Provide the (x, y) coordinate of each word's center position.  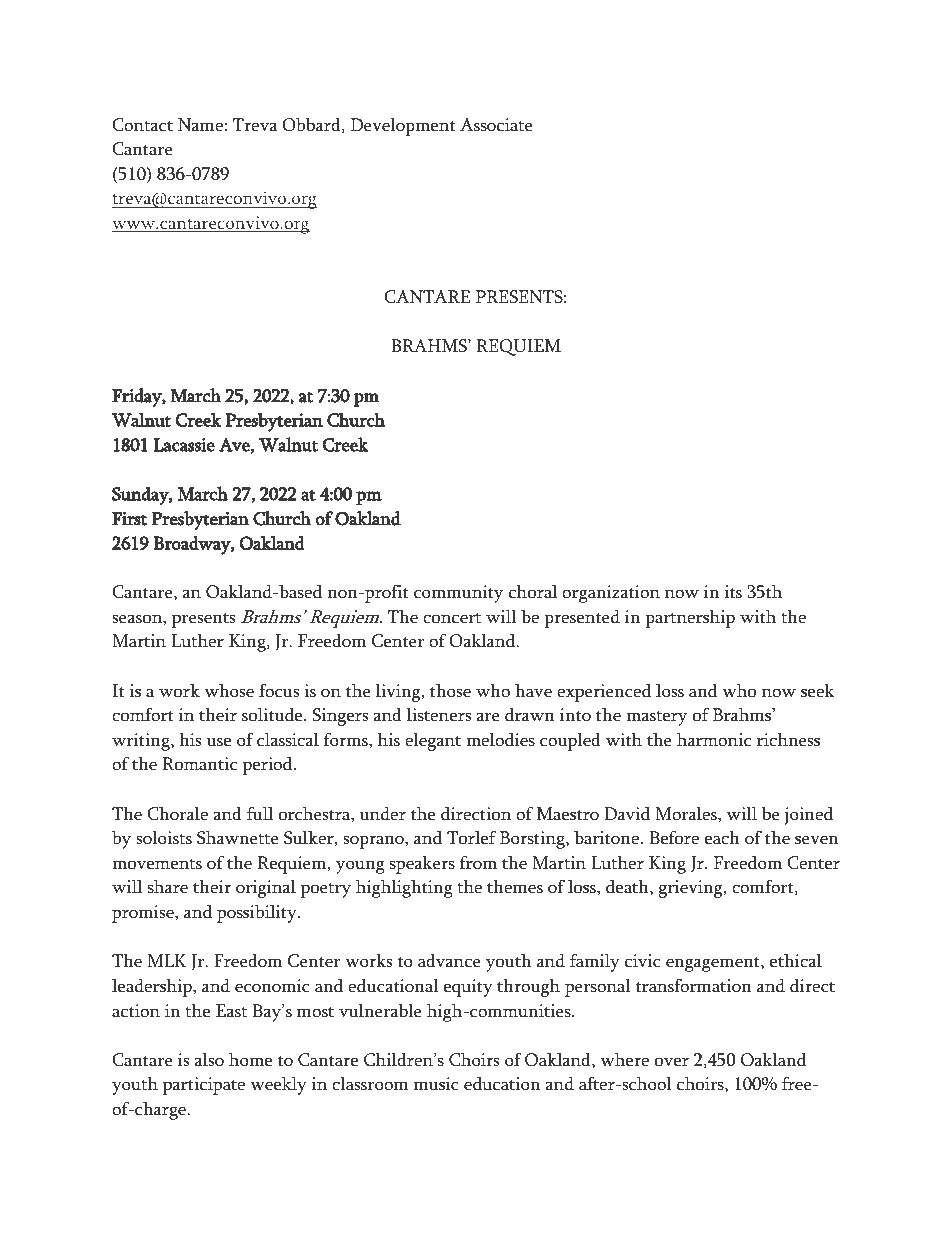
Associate (496, 125)
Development (403, 127)
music (436, 1084)
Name (200, 125)
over (672, 1062)
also (209, 1060)
